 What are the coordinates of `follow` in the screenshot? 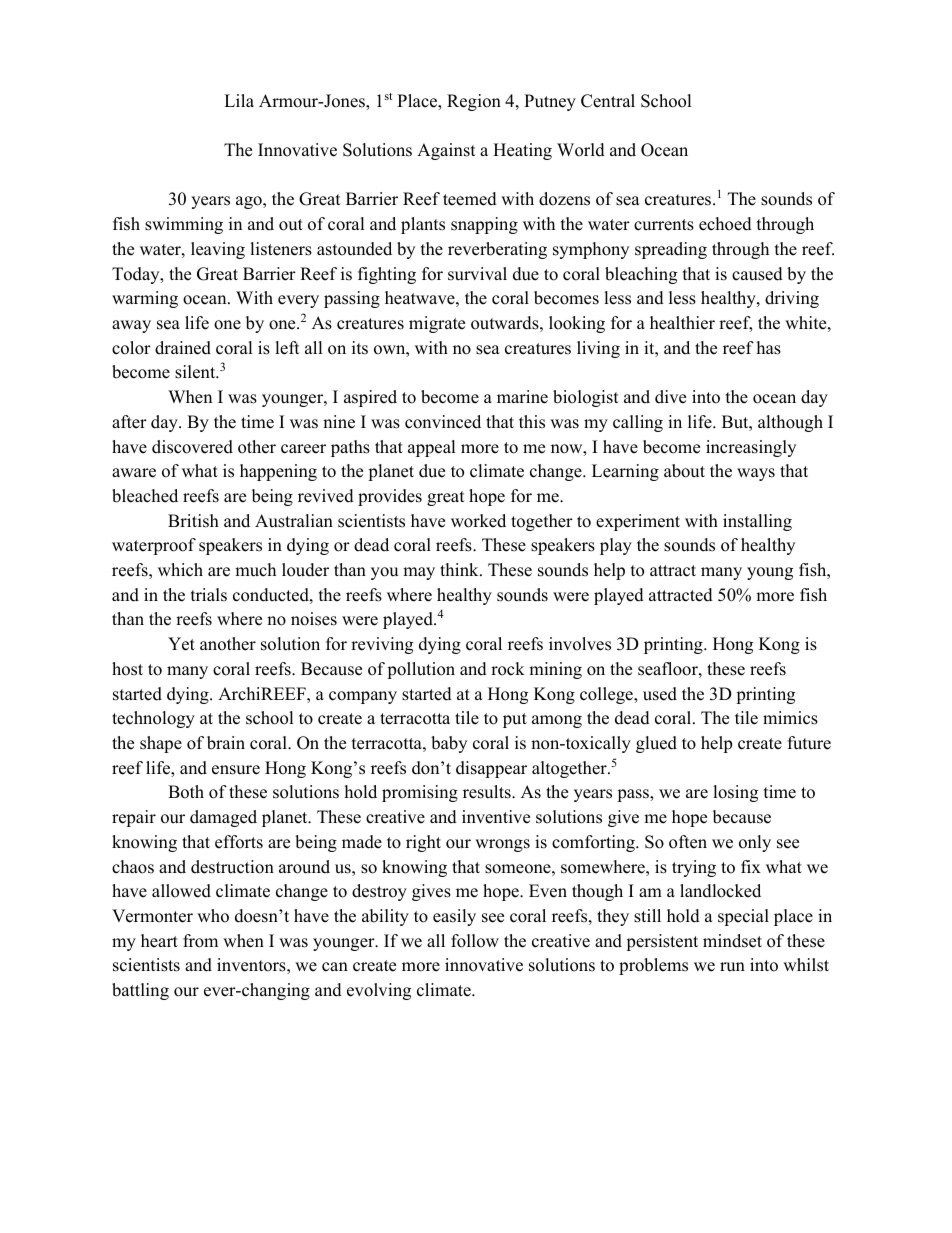 It's located at (475, 941).
